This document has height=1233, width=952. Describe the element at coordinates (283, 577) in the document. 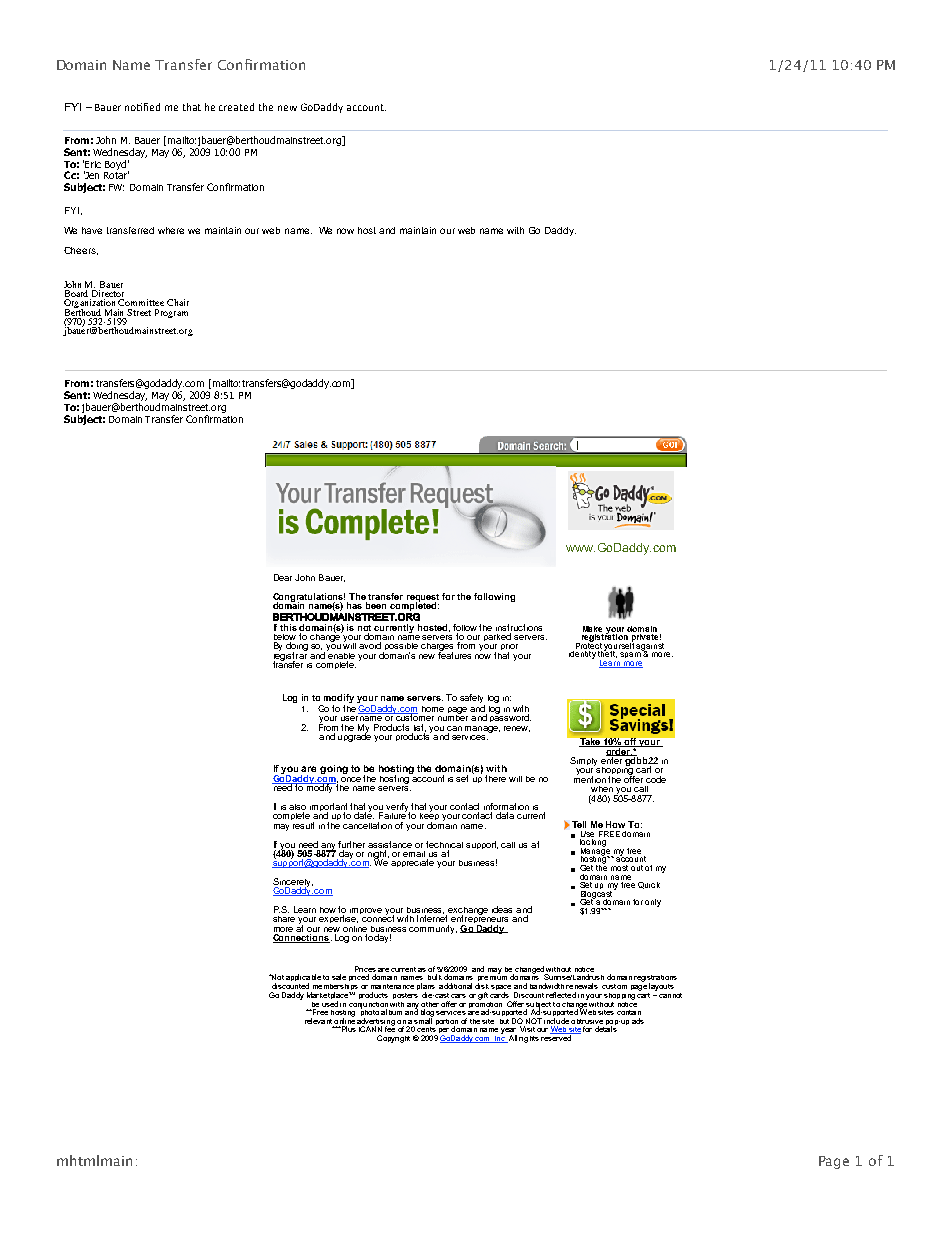

I see `Dear` at that location.
